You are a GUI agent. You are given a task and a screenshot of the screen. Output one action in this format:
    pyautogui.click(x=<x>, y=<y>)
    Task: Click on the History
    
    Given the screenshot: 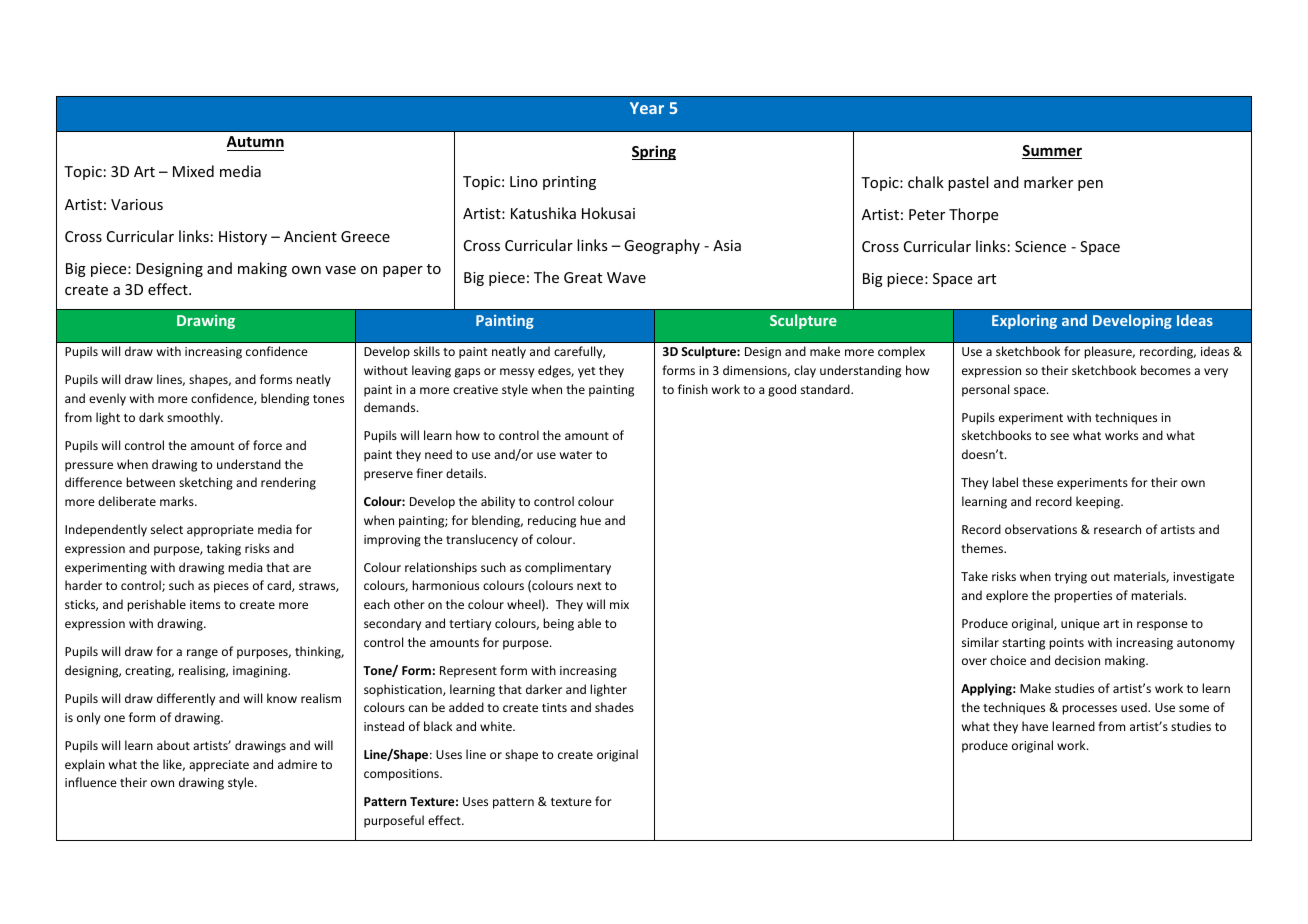 What is the action you would take?
    pyautogui.click(x=243, y=238)
